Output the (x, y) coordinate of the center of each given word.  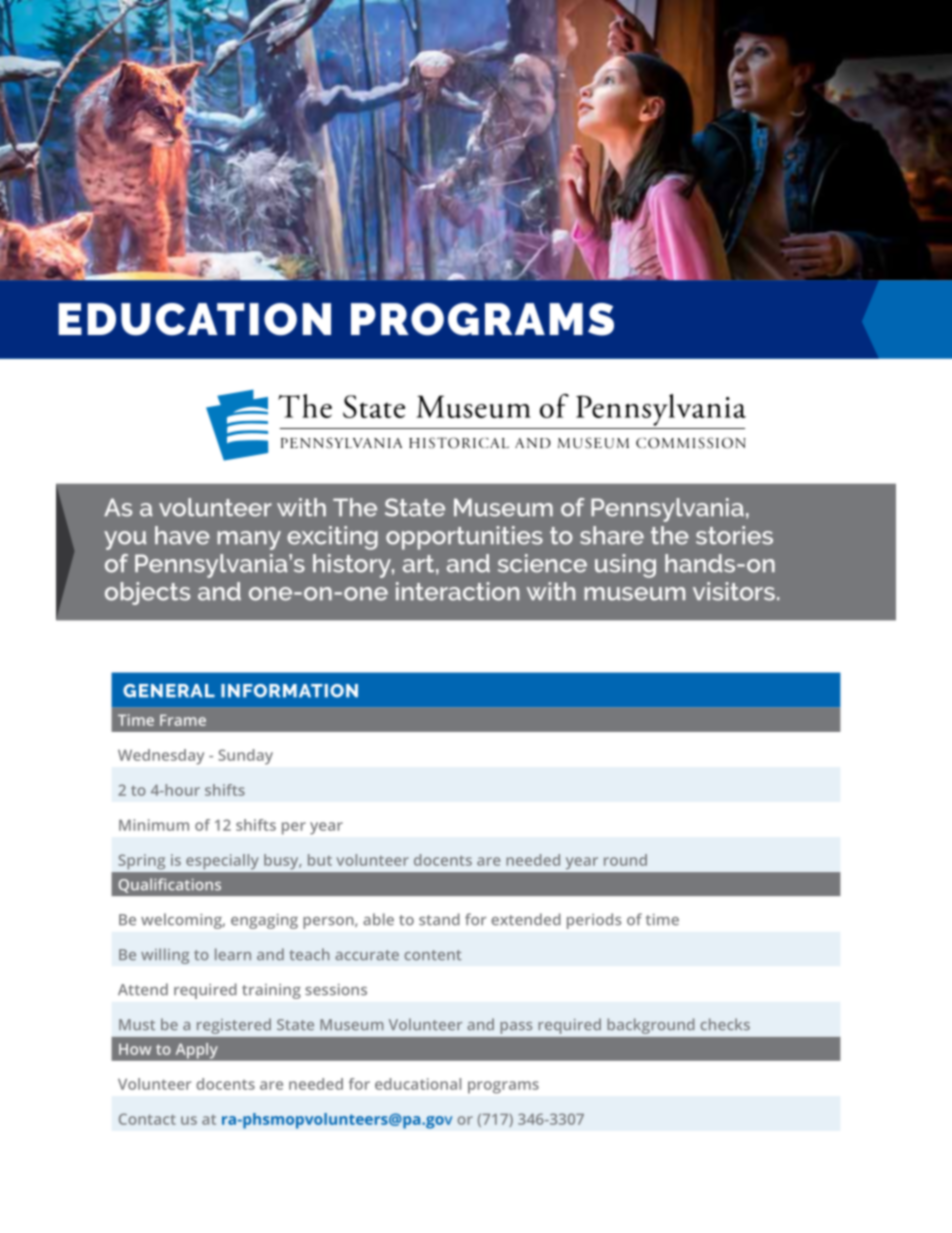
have (182, 535)
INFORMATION (289, 691)
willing (165, 956)
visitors (734, 591)
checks (725, 1024)
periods (594, 921)
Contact (147, 1119)
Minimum (154, 825)
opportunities (464, 538)
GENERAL (169, 691)
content (433, 955)
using (625, 566)
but (320, 860)
